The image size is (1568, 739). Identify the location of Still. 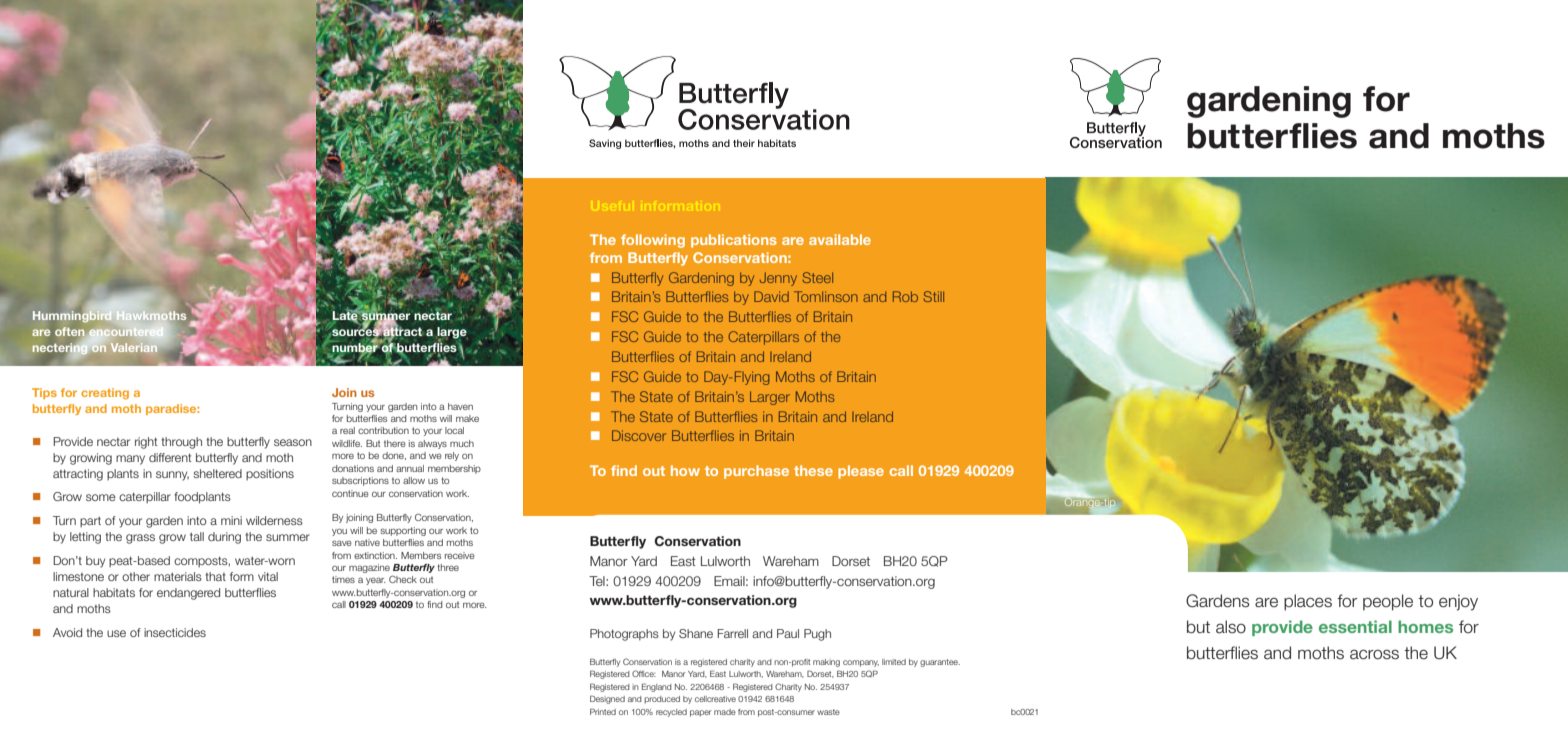
(934, 296).
